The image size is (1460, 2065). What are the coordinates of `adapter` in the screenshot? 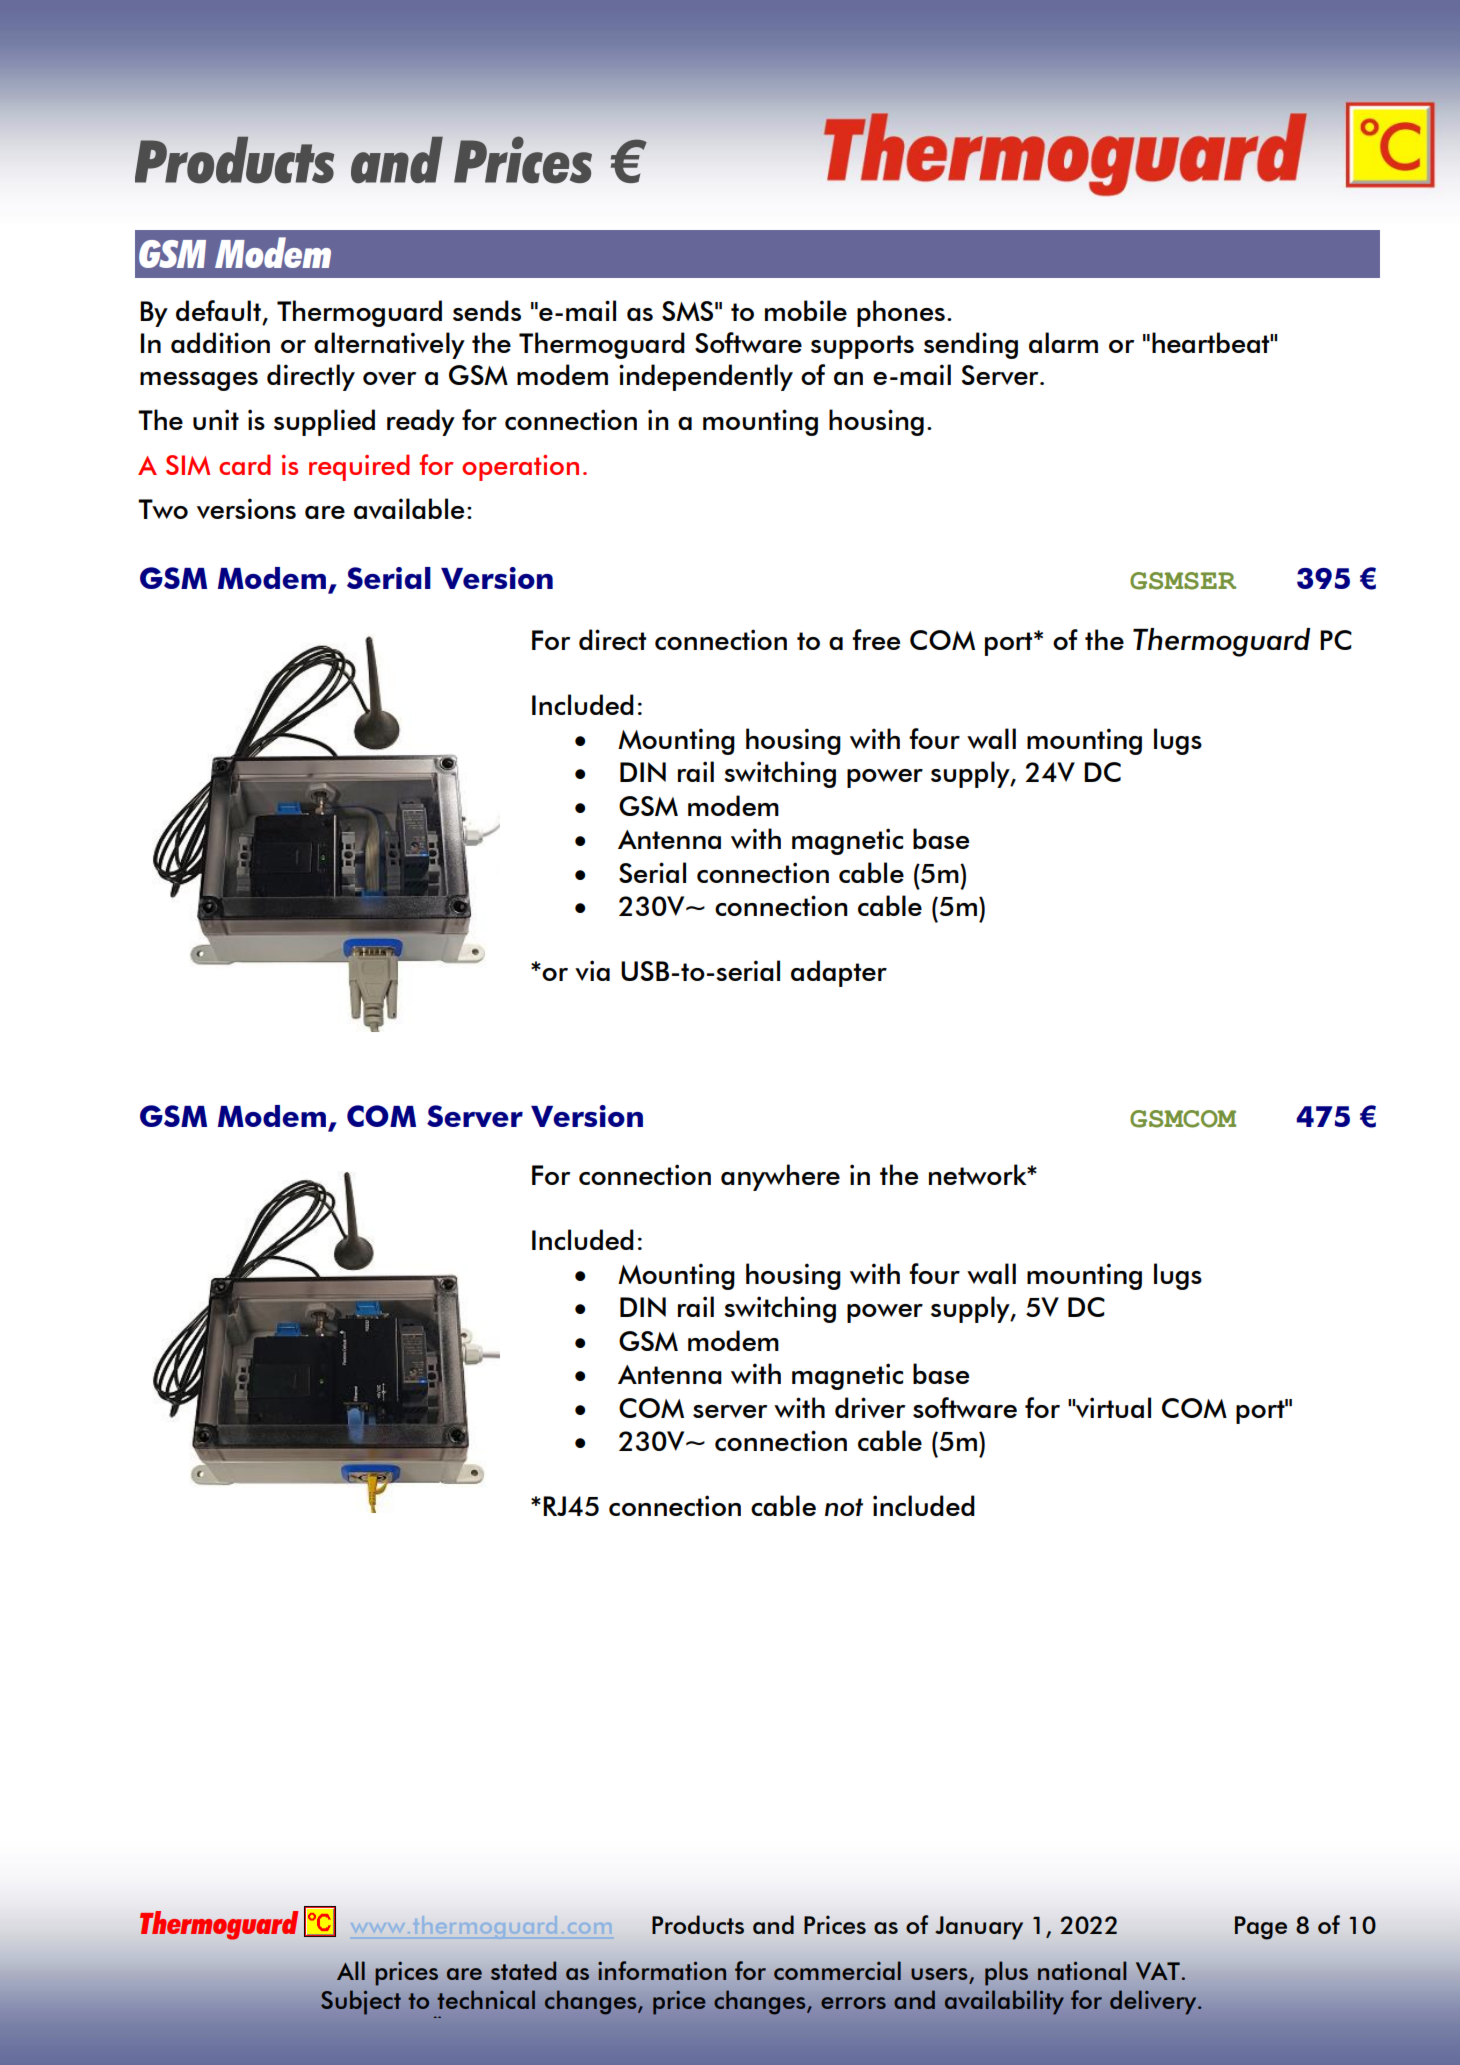 It's located at (839, 973).
